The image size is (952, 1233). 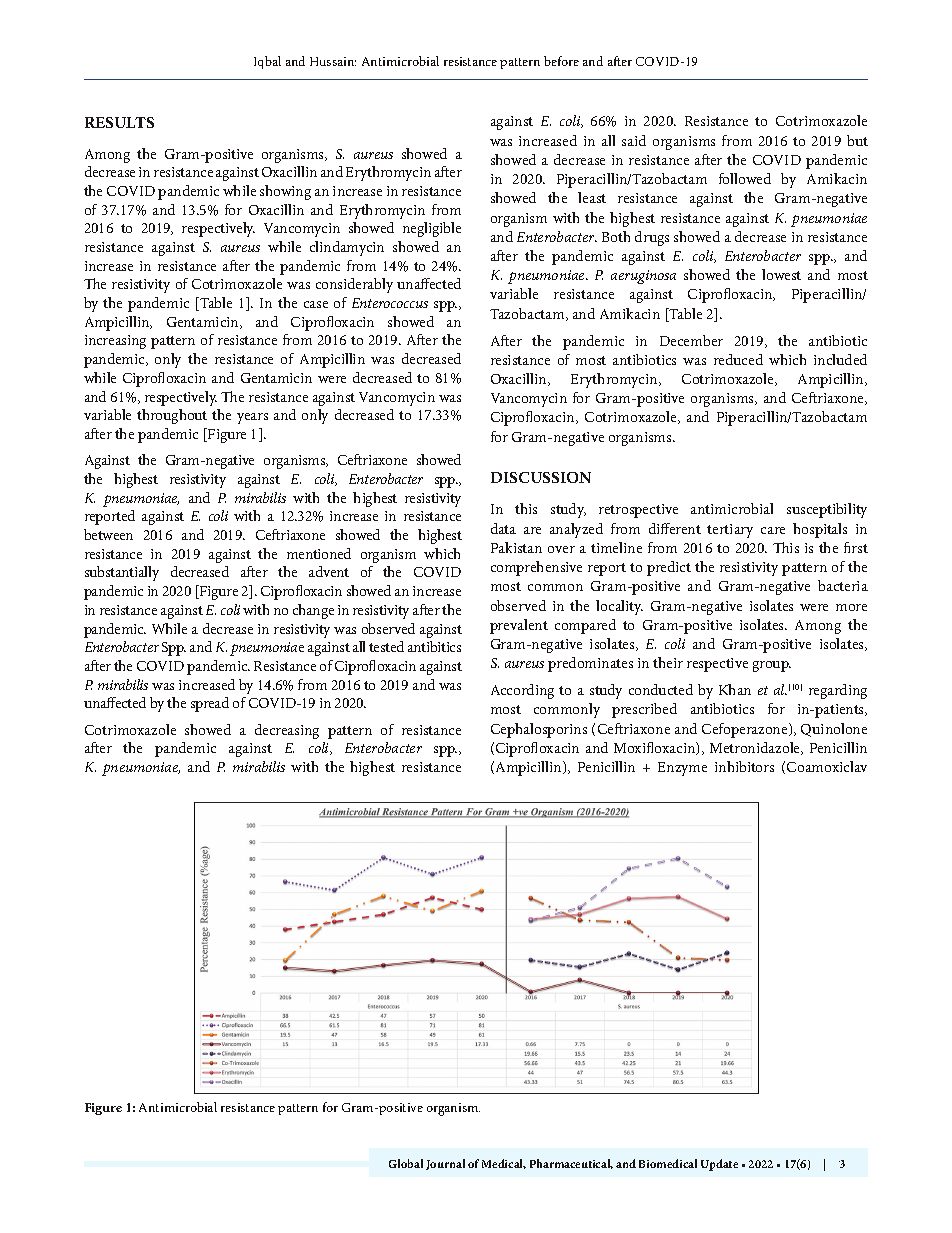 What do you see at coordinates (519, 626) in the screenshot?
I see `prevalent` at bounding box center [519, 626].
